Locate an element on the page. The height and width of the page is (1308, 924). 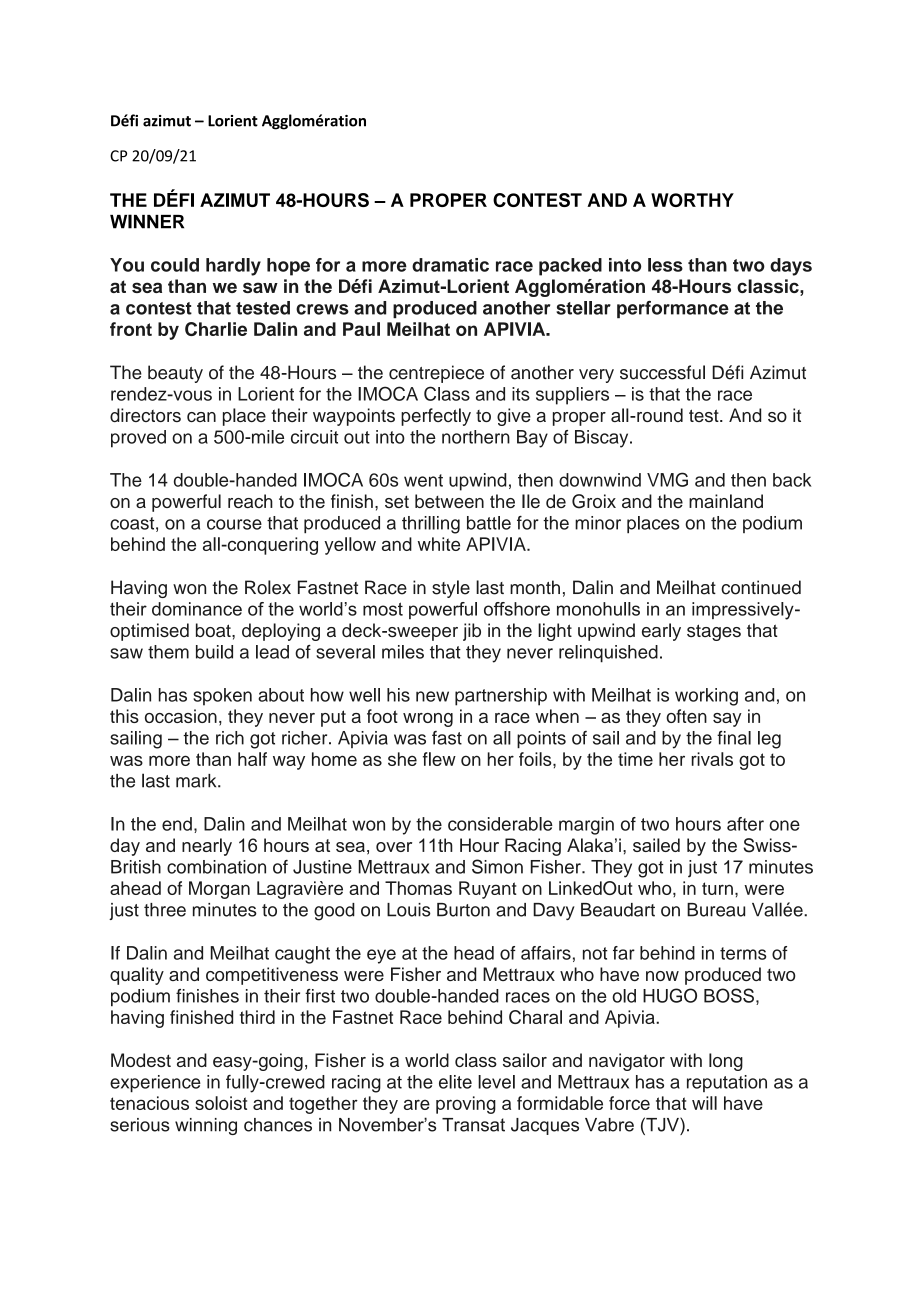
WINNER is located at coordinates (147, 221).
